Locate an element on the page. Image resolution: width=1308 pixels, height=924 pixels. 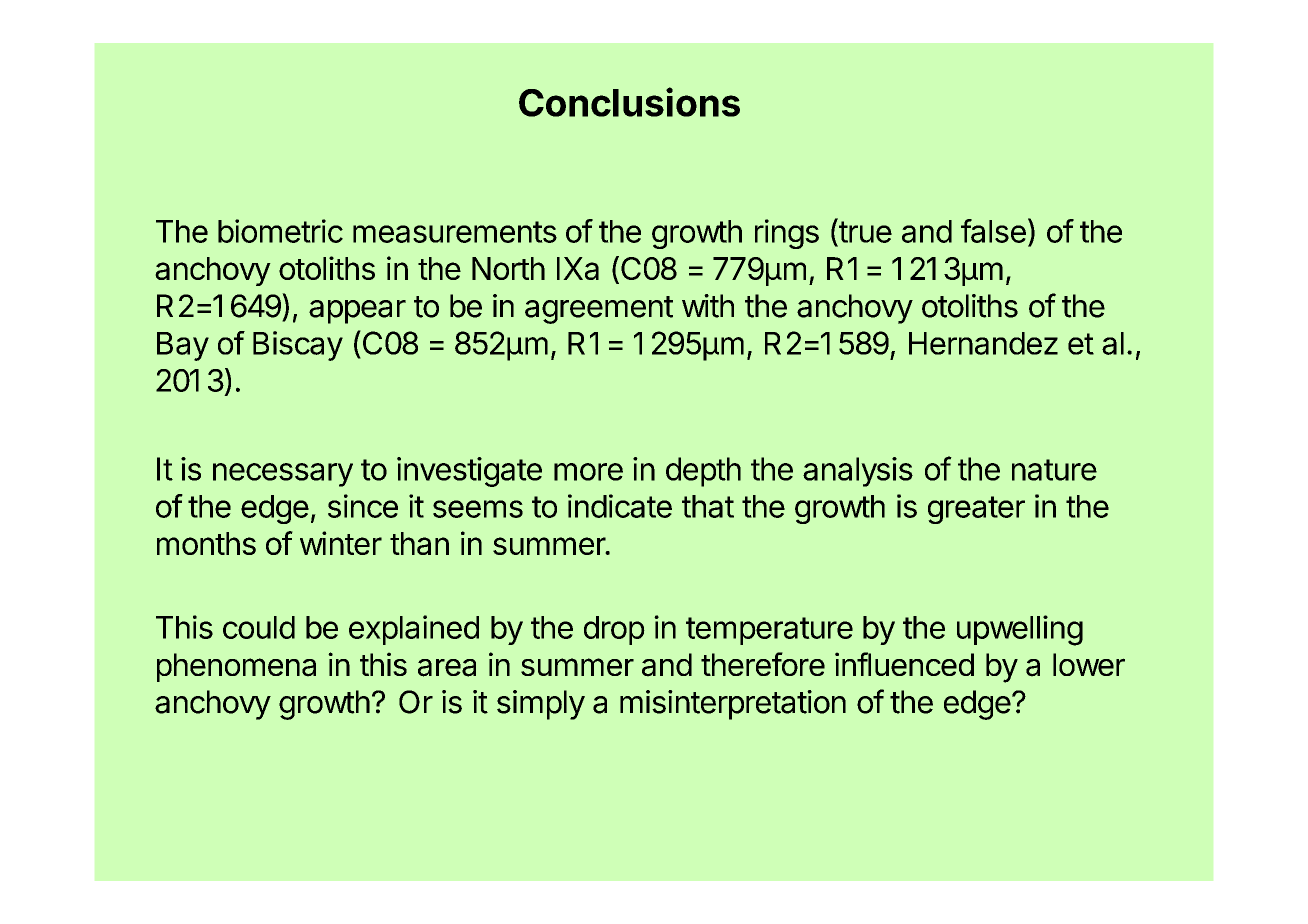
influenced is located at coordinates (904, 664).
